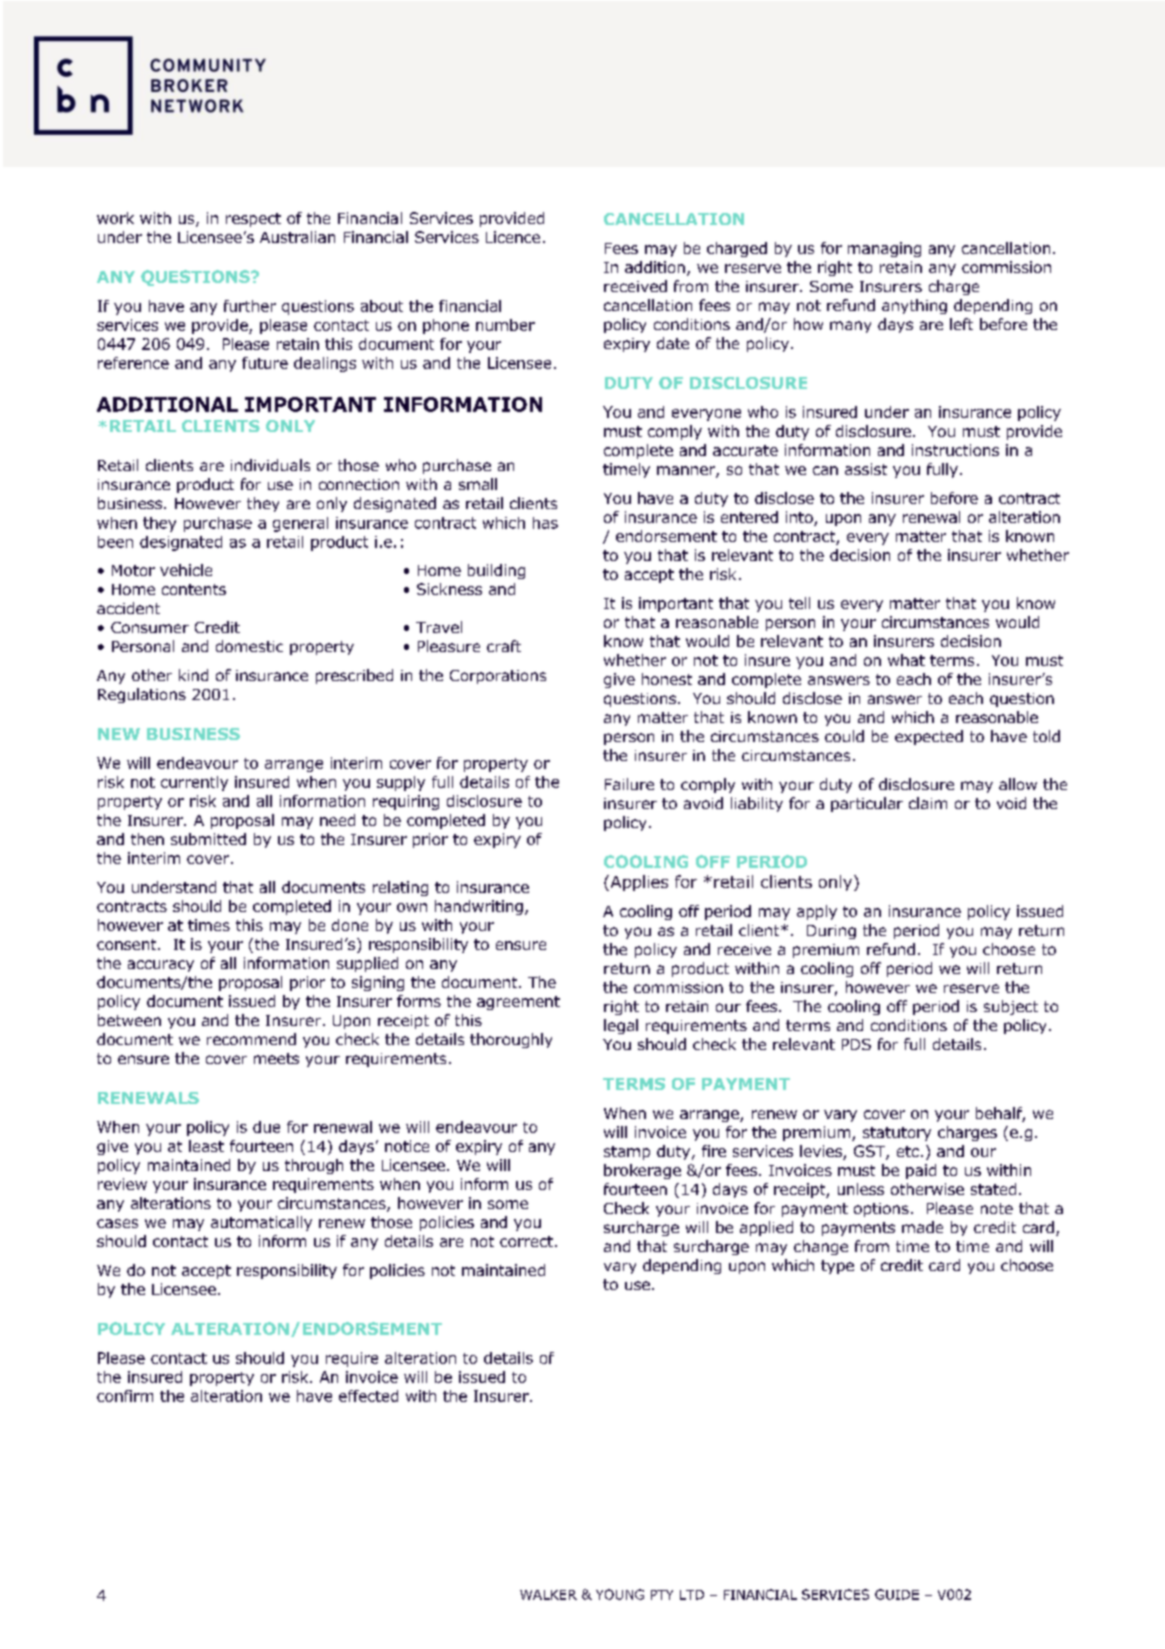 The image size is (1165, 1649). I want to click on respect, so click(253, 220).
